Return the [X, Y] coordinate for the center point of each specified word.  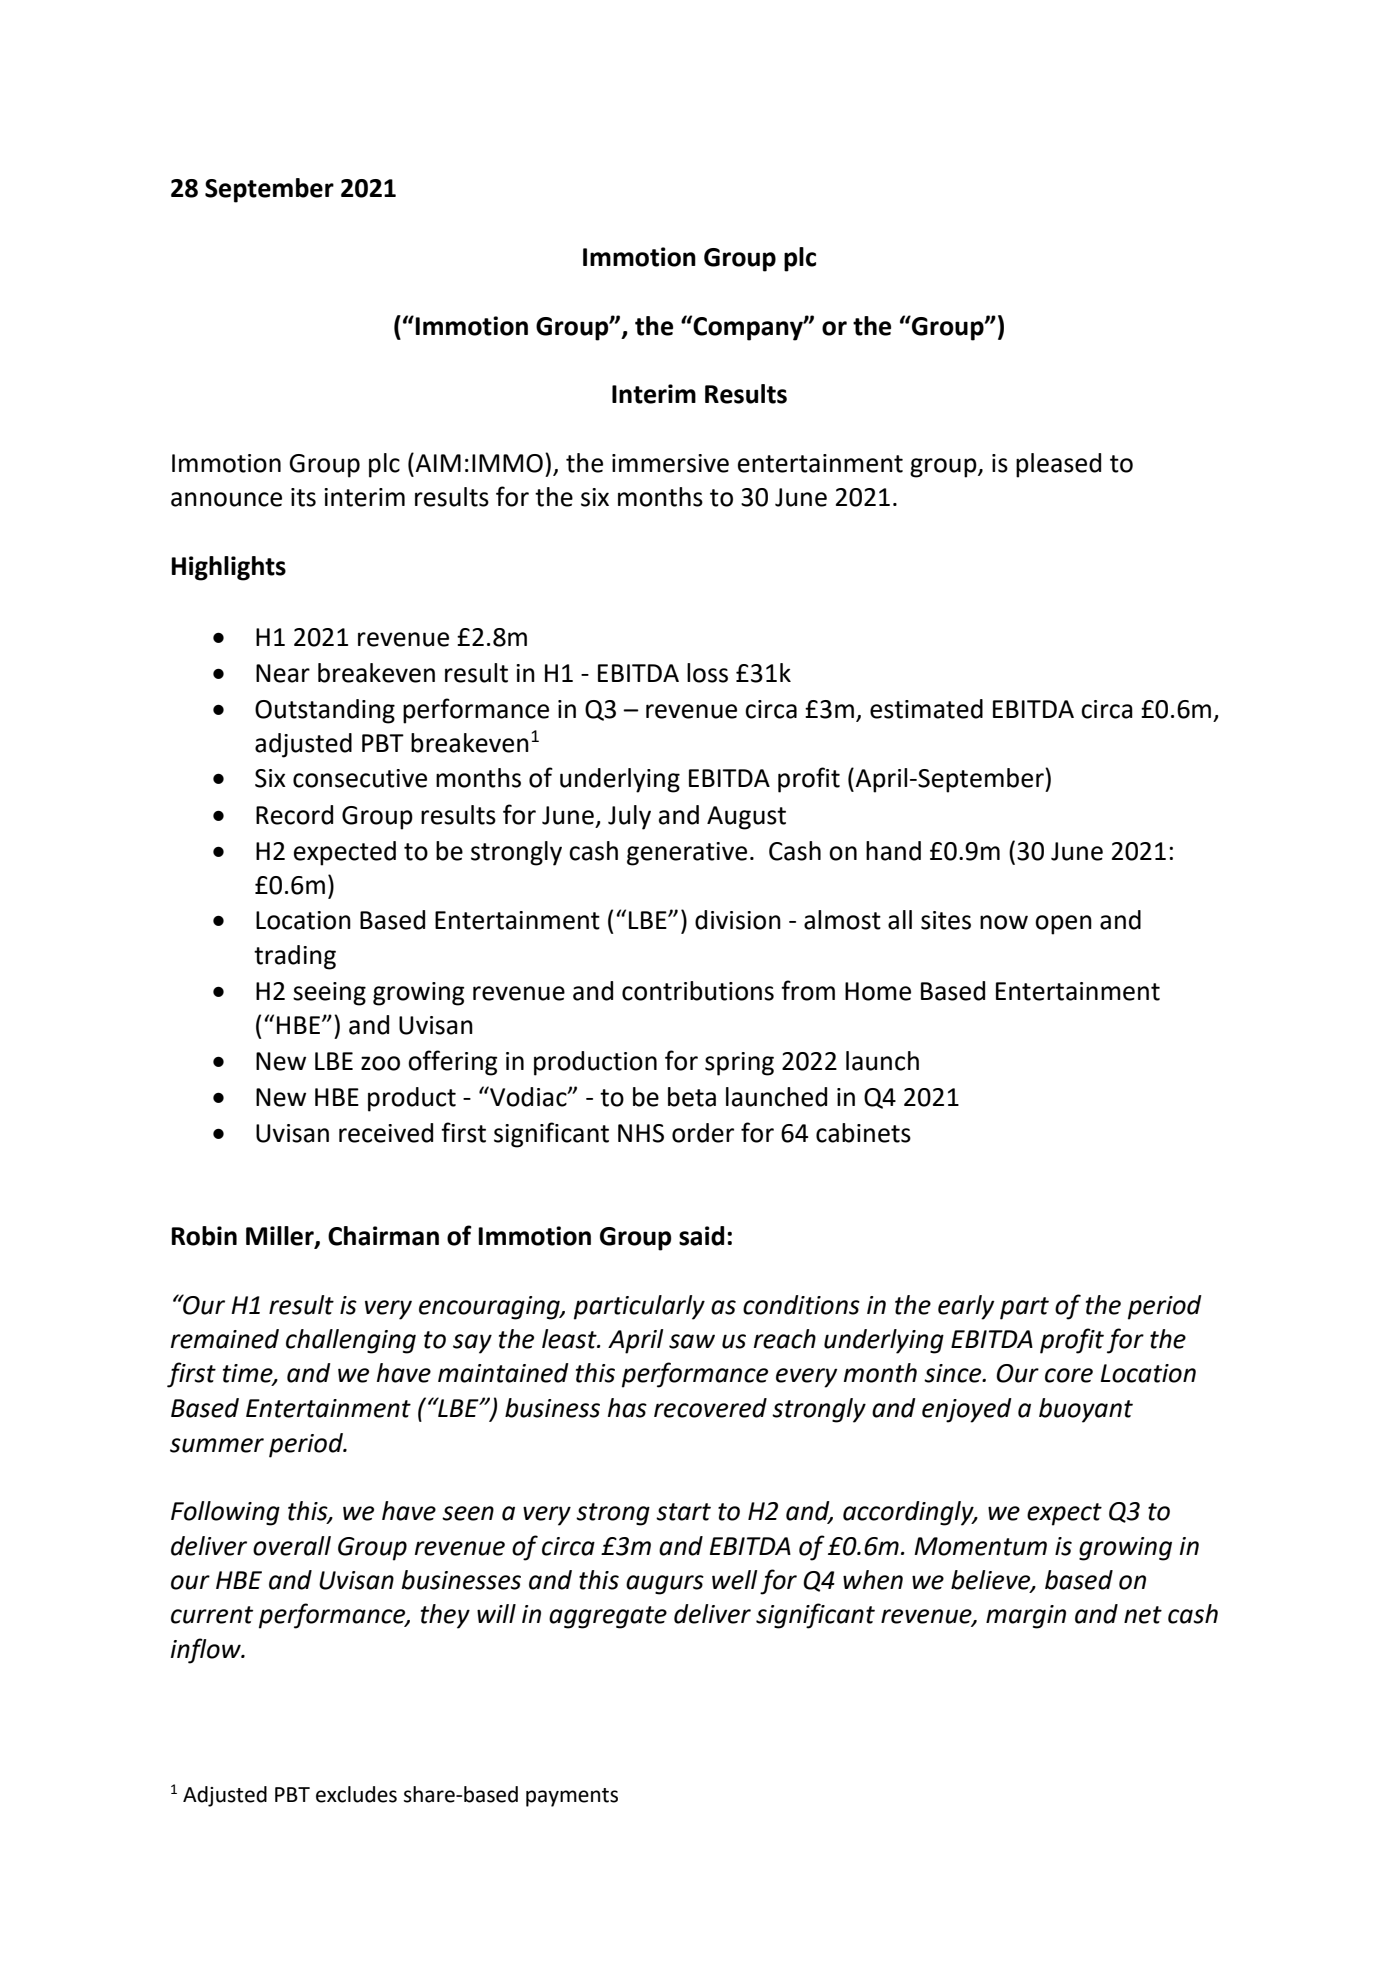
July [629, 817]
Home [878, 991]
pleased [1058, 465]
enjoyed [967, 1410]
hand [893, 851]
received [386, 1133]
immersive [670, 463]
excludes [356, 1794]
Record [294, 815]
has [627, 1408]
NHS [641, 1133]
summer [217, 1445]
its [303, 497]
